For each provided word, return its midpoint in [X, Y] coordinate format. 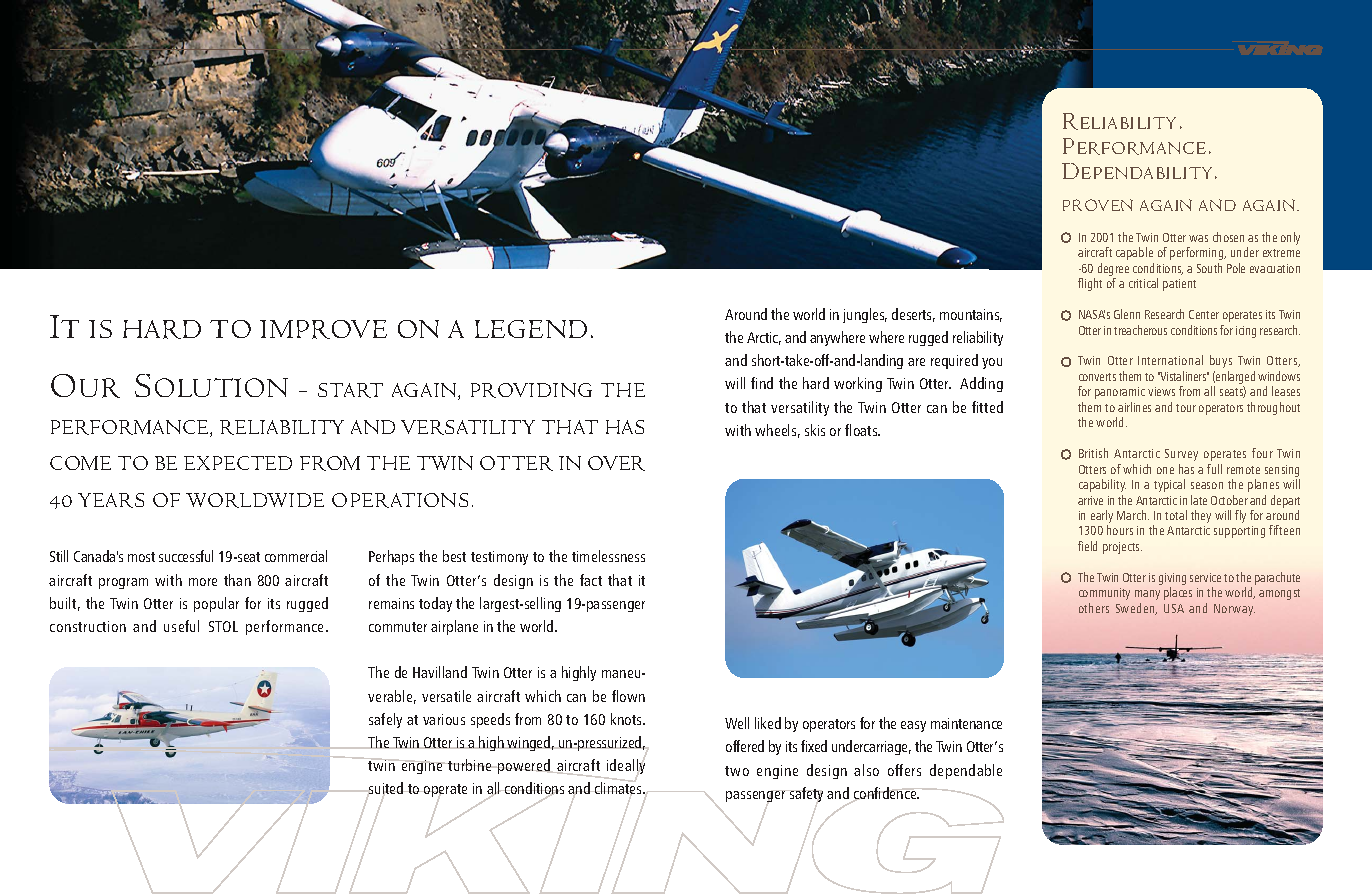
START [350, 390]
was [1198, 238]
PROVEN [1098, 205]
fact [591, 580]
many [1147, 595]
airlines [1134, 407]
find [762, 383]
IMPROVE [323, 329]
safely [385, 720]
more [203, 582]
